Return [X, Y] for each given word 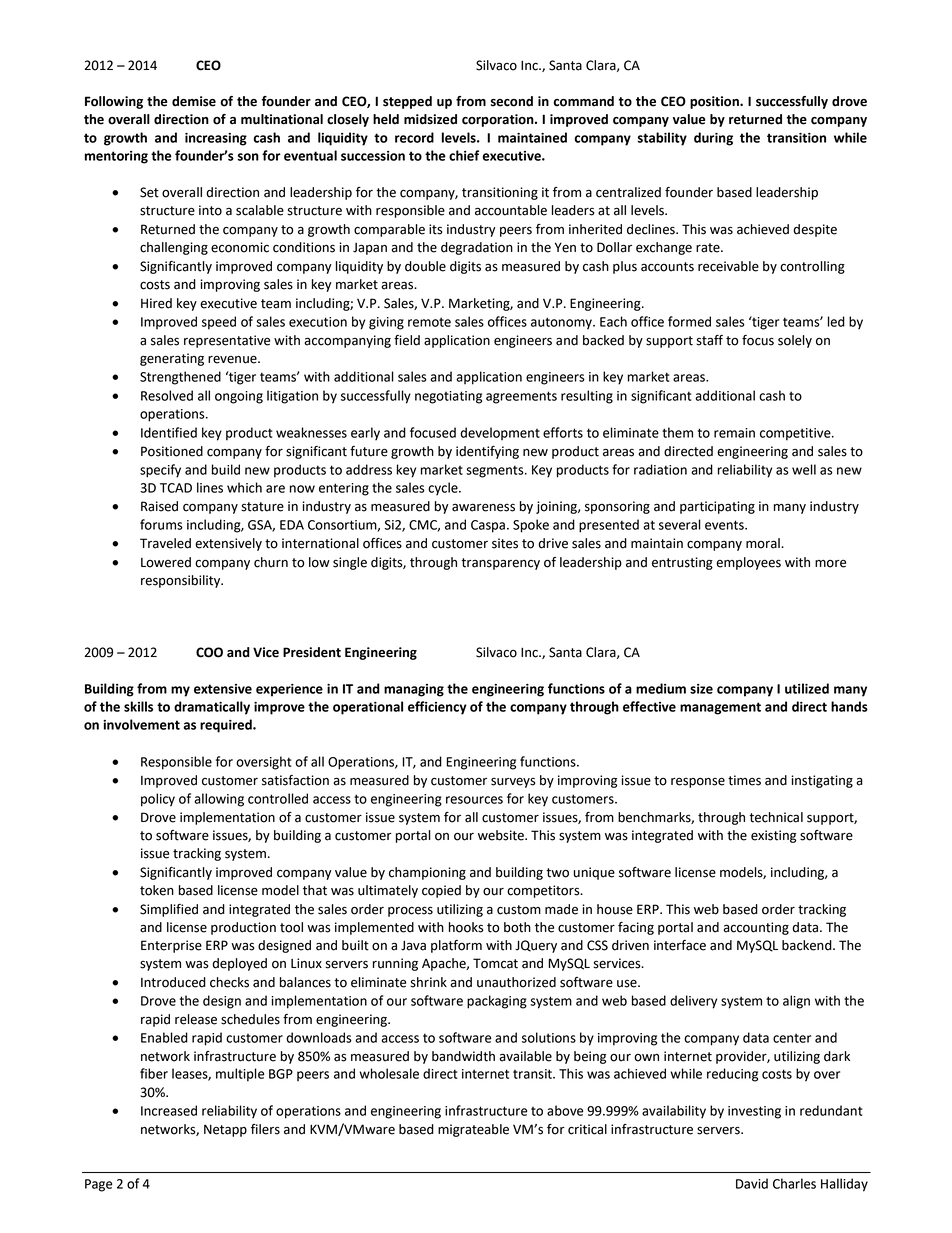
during [713, 139]
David [752, 1183]
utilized [807, 688]
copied [441, 891]
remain [734, 433]
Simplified [169, 910]
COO [209, 652]
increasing [216, 139]
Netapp [225, 1130]
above [565, 1110]
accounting [756, 928]
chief [464, 155]
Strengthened [180, 378]
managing [414, 690]
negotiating [448, 397]
